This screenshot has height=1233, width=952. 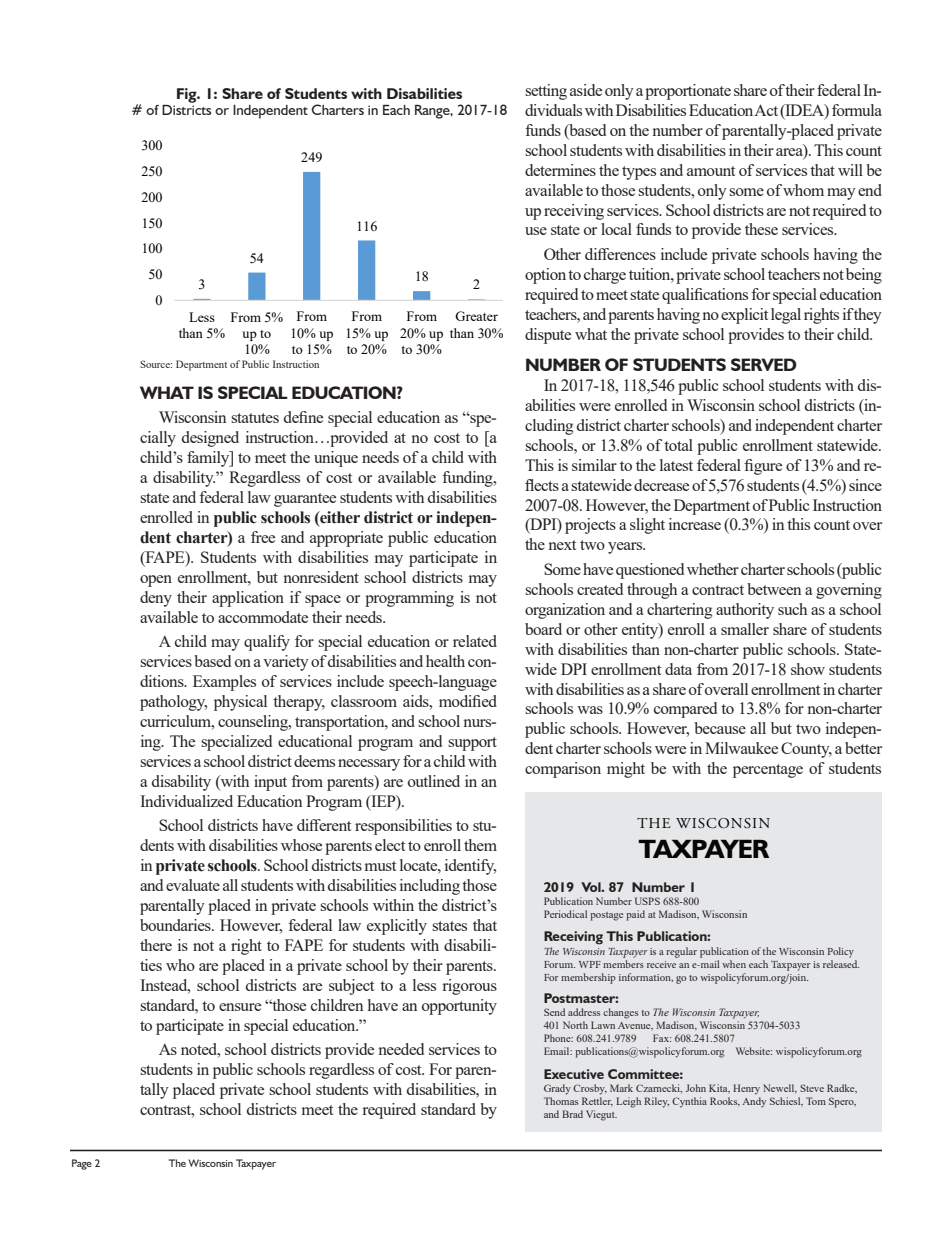 What do you see at coordinates (193, 885) in the screenshot?
I see `evaluate` at bounding box center [193, 885].
